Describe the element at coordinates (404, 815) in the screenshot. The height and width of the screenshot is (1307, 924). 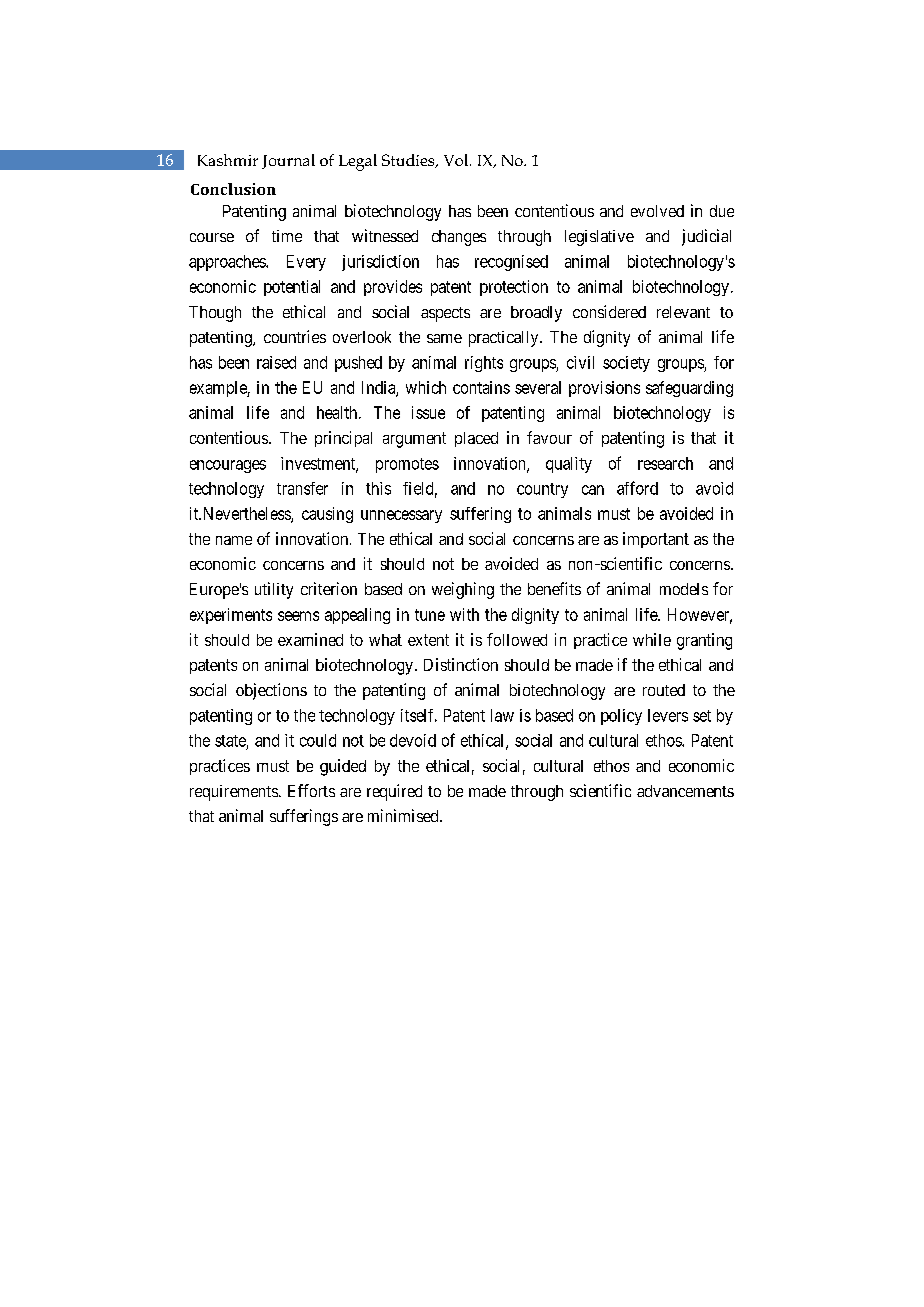
I see `minimised` at that location.
